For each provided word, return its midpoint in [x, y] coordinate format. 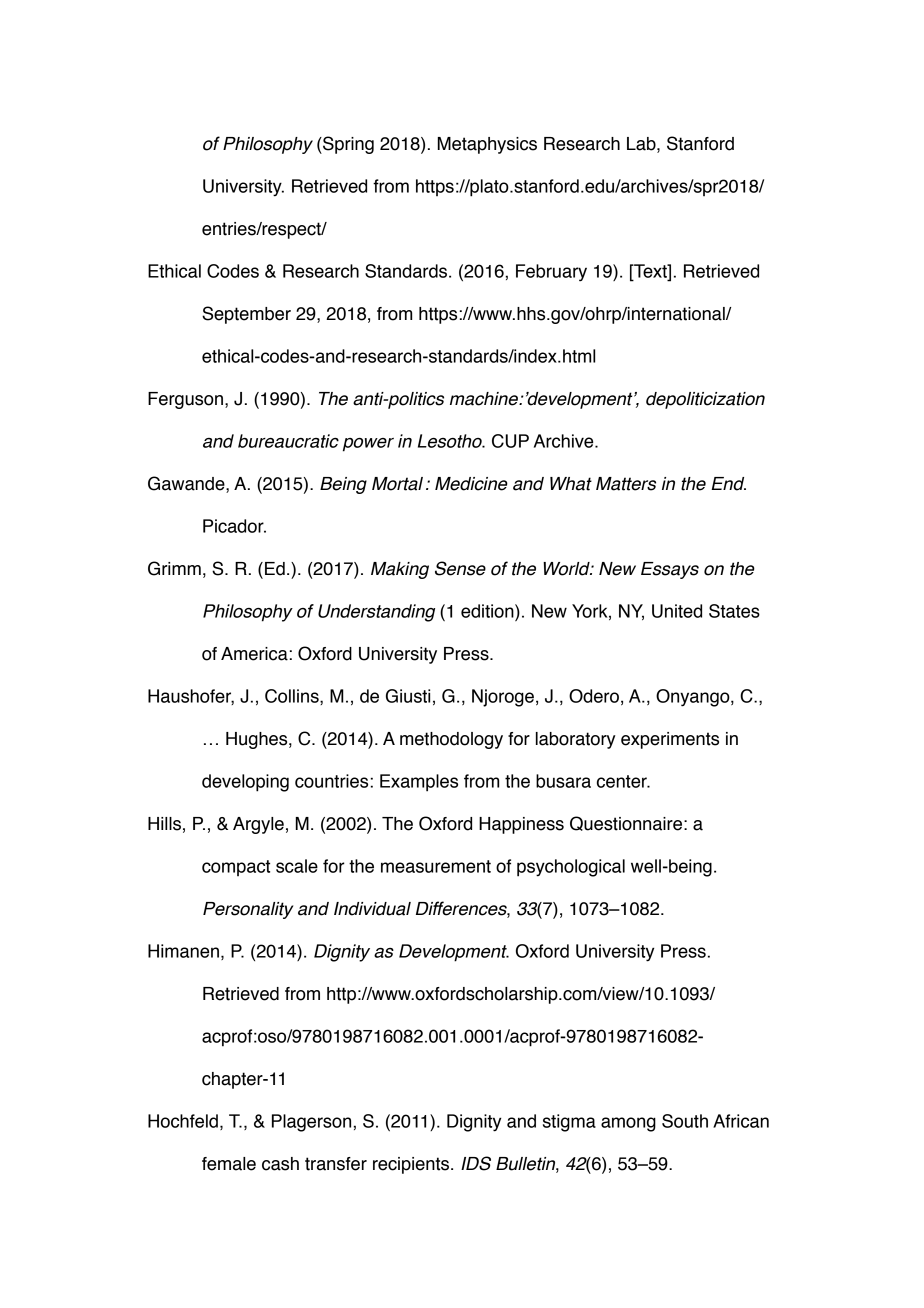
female [229, 1164]
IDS [476, 1163]
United [677, 611]
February [551, 273]
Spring [347, 145]
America [254, 654]
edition [488, 611]
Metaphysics [487, 145]
